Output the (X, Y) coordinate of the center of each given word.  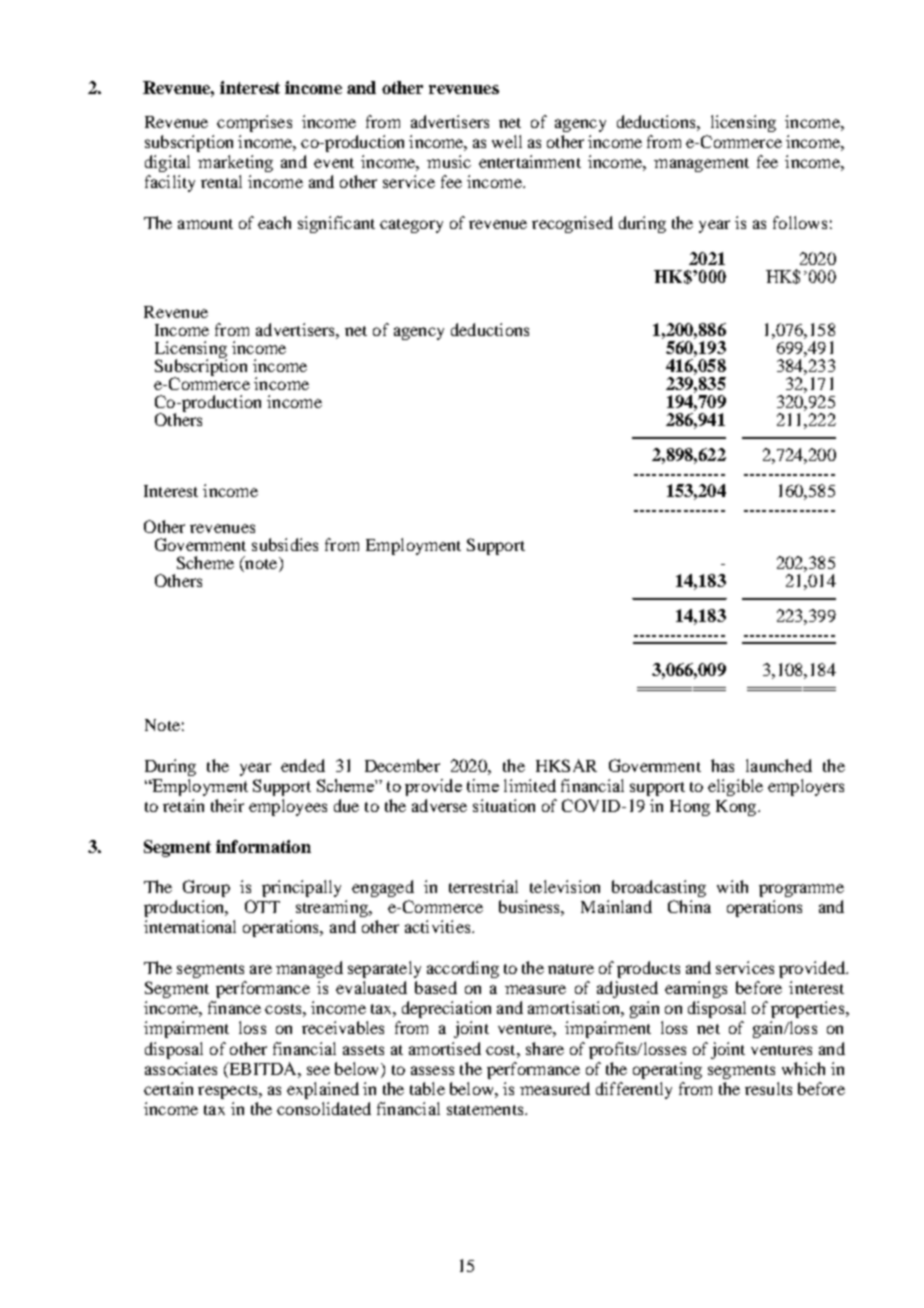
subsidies (285, 544)
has (722, 765)
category (411, 226)
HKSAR (566, 765)
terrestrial (483, 886)
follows (800, 222)
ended (303, 765)
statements (486, 1110)
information (263, 846)
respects (229, 1092)
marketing (235, 163)
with (732, 886)
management (701, 165)
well (507, 141)
